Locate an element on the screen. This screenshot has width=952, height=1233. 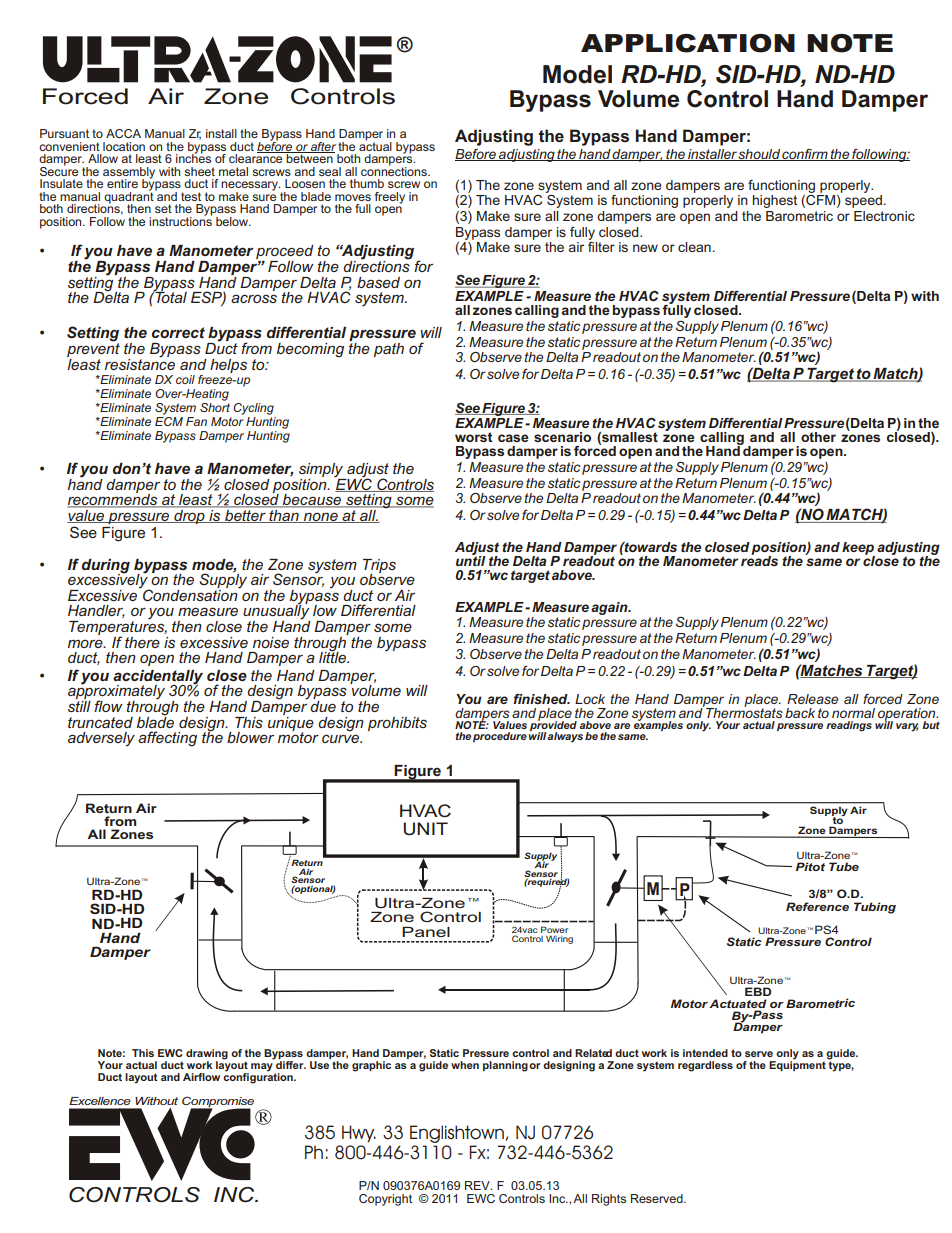
procedure is located at coordinates (500, 737).
